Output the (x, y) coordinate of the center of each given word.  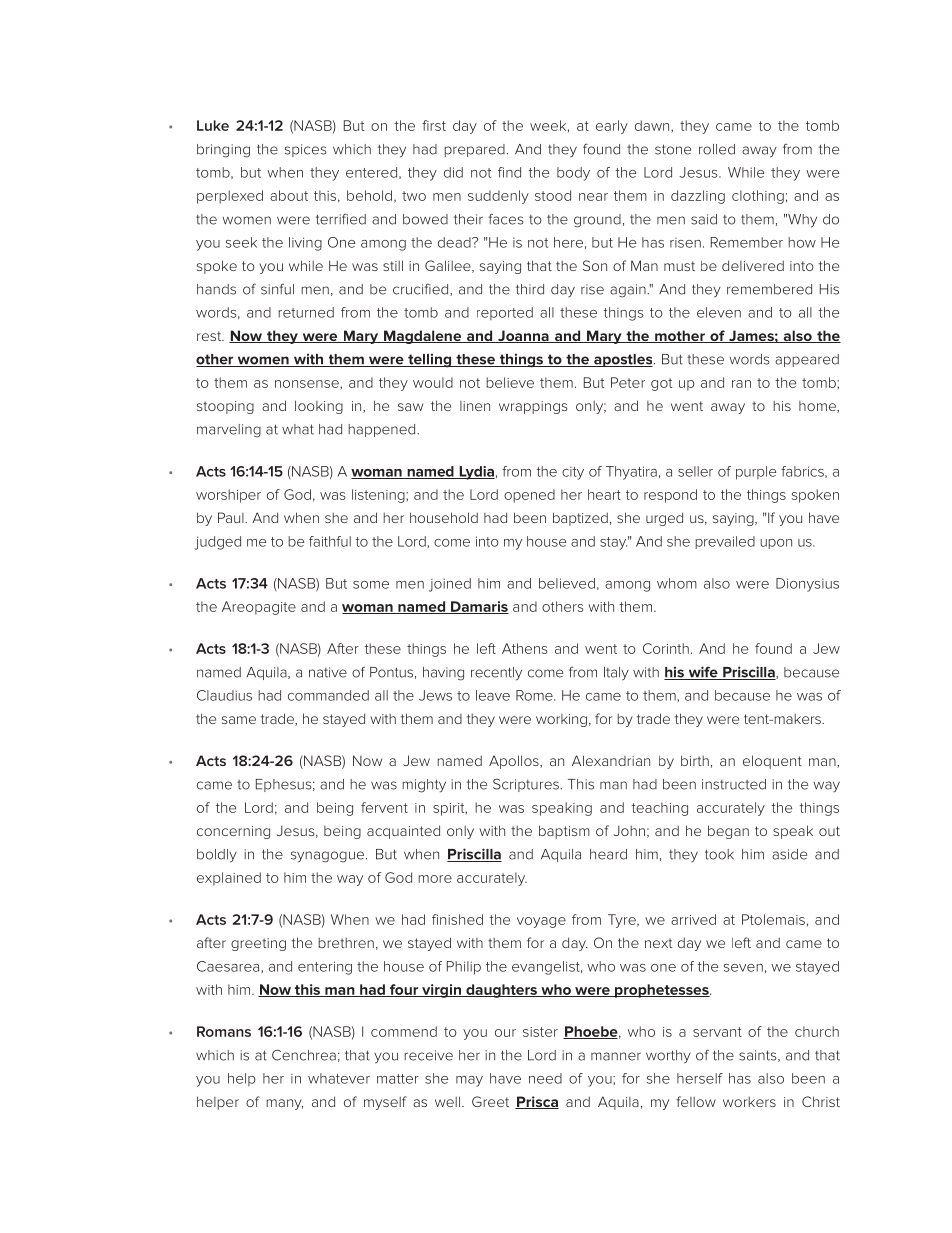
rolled (717, 149)
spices (306, 150)
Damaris (479, 607)
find (509, 172)
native (328, 672)
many (284, 1104)
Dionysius (807, 585)
